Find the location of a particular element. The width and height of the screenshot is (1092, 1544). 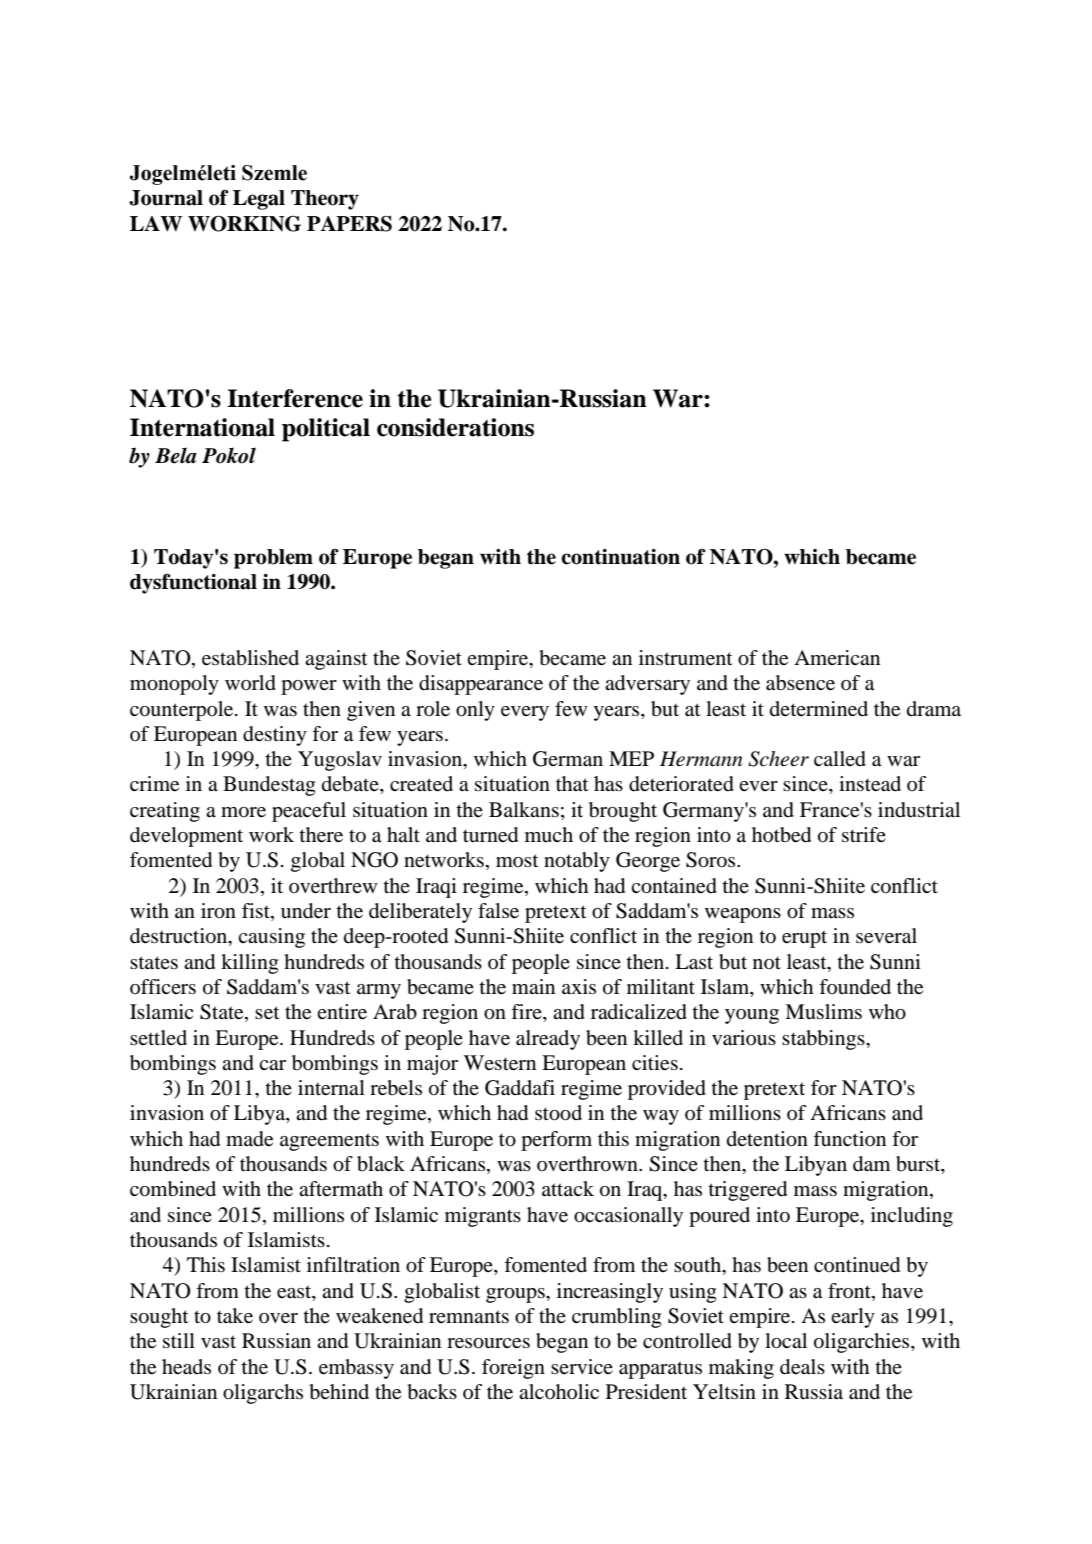

Legal is located at coordinates (259, 200).
